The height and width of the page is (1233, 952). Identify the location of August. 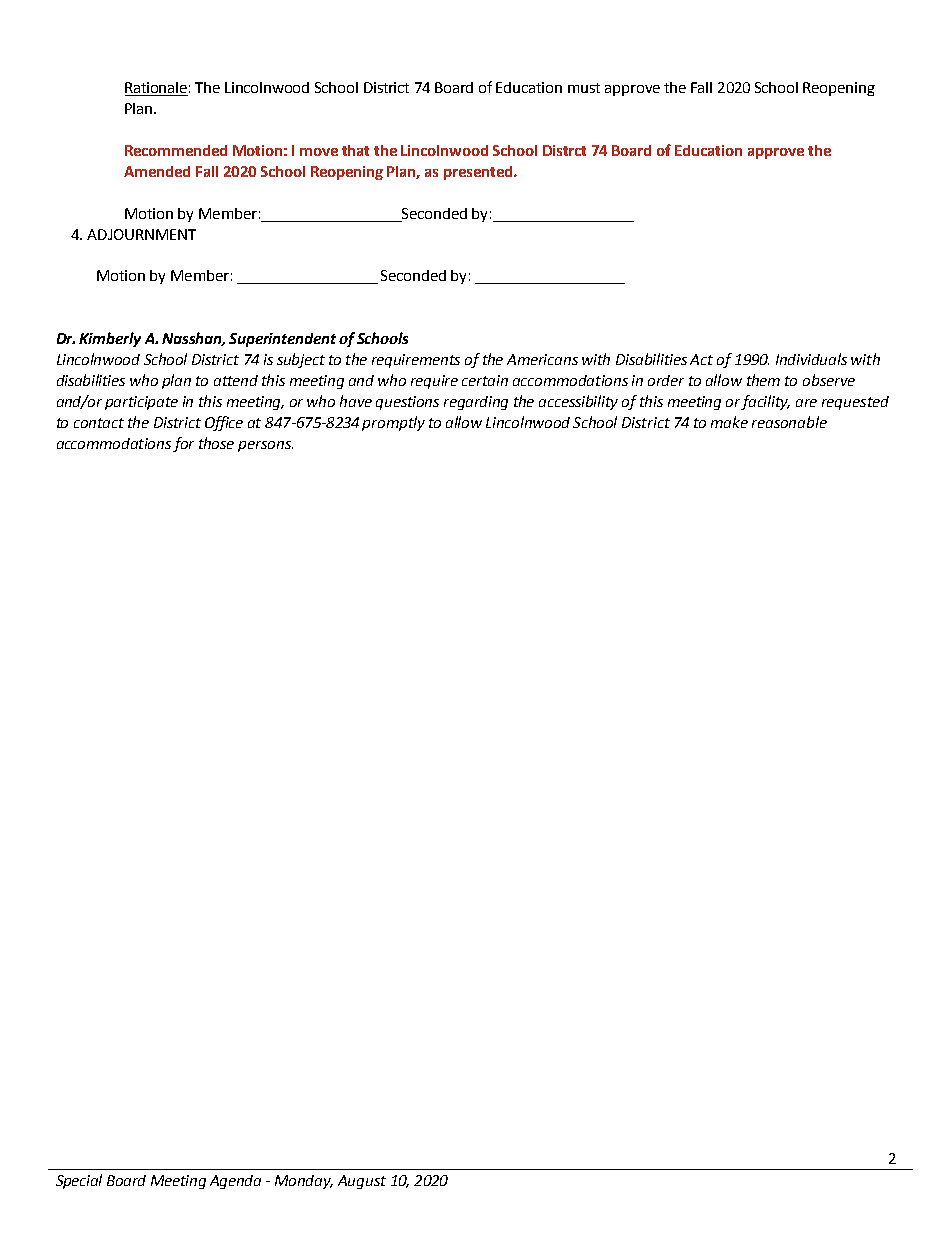
(362, 1182).
